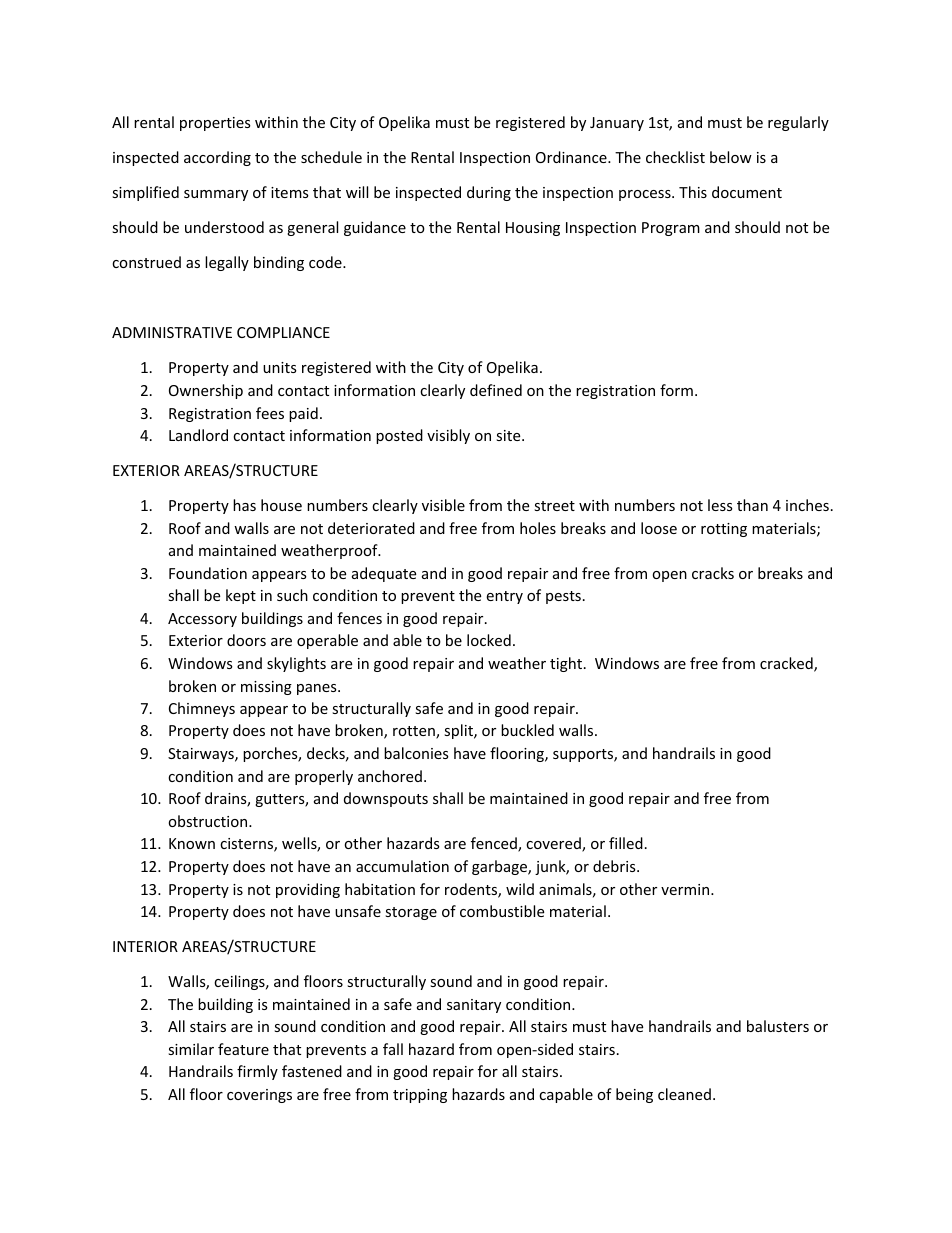  Describe the element at coordinates (686, 889) in the screenshot. I see `vermin` at that location.
